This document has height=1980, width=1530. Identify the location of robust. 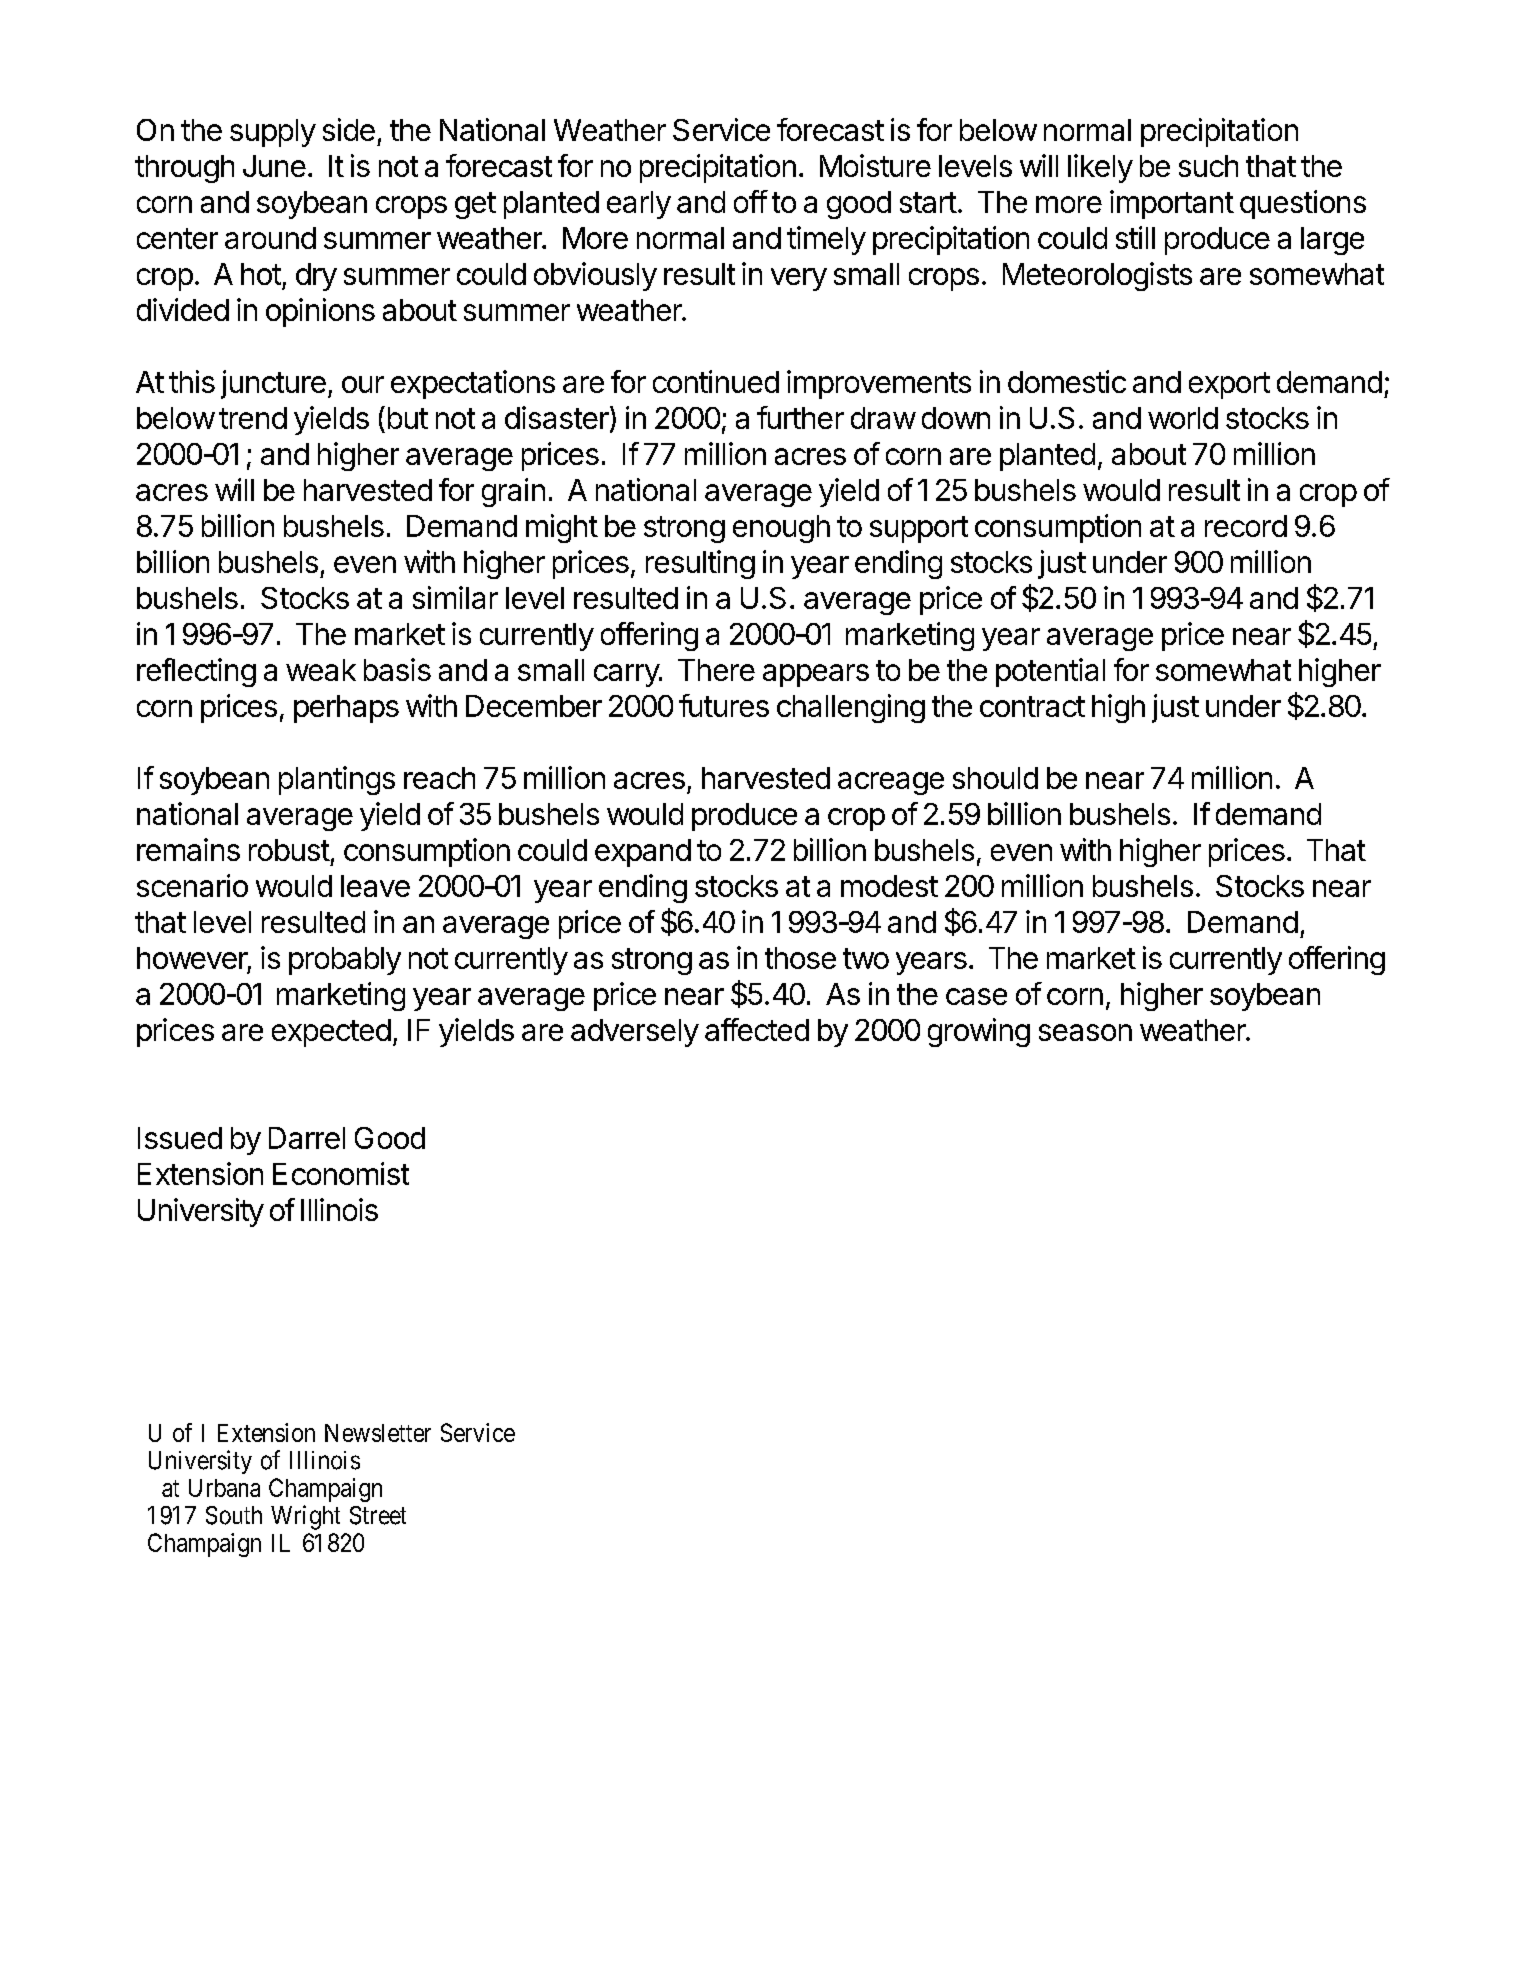
(289, 850).
